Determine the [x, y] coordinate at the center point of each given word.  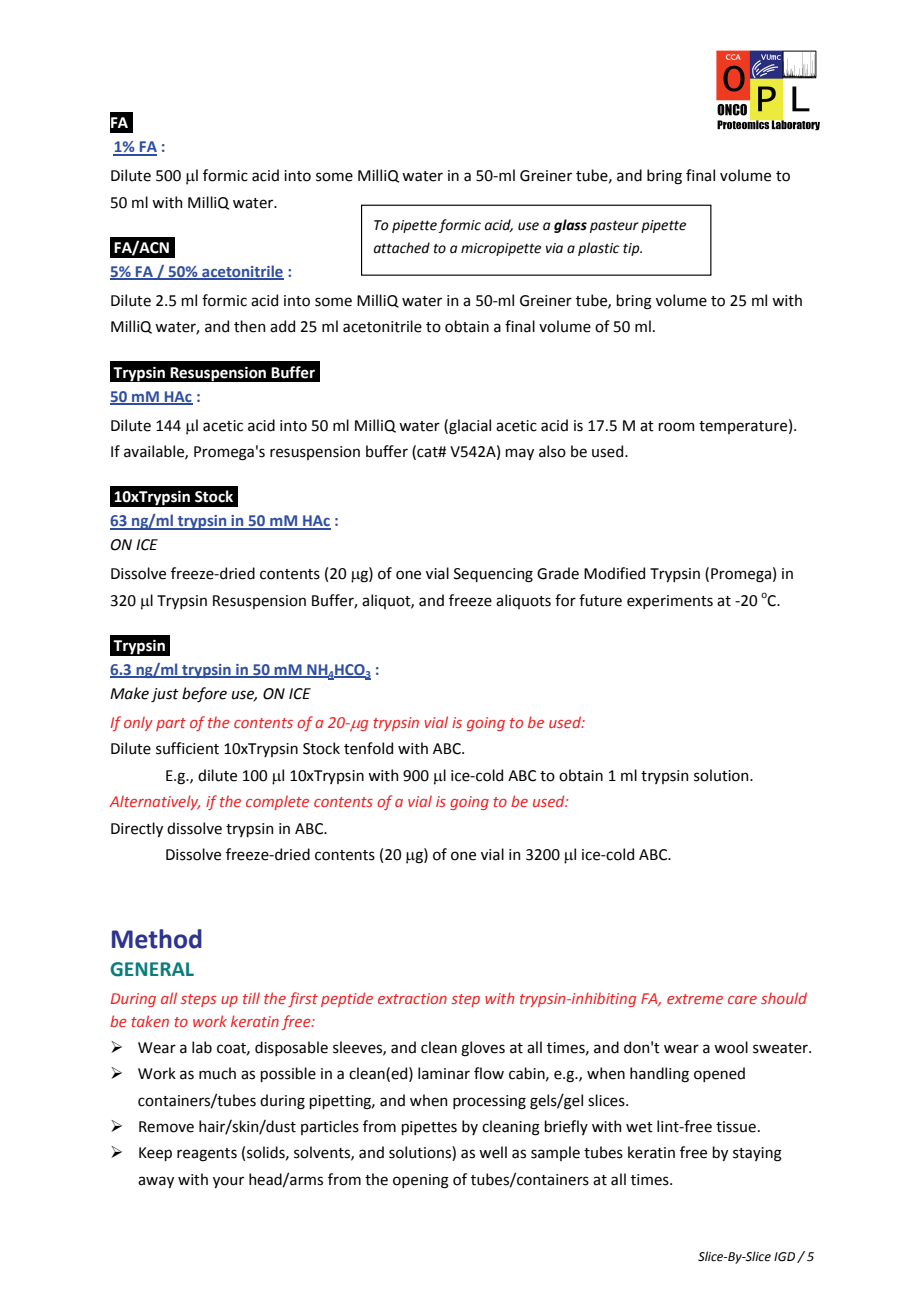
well [493, 1152]
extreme [695, 999]
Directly [137, 829]
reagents [207, 1155]
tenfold [368, 748]
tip [632, 249]
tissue [736, 1127]
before [204, 695]
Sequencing [493, 575]
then [249, 326]
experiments [670, 602]
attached [402, 248]
